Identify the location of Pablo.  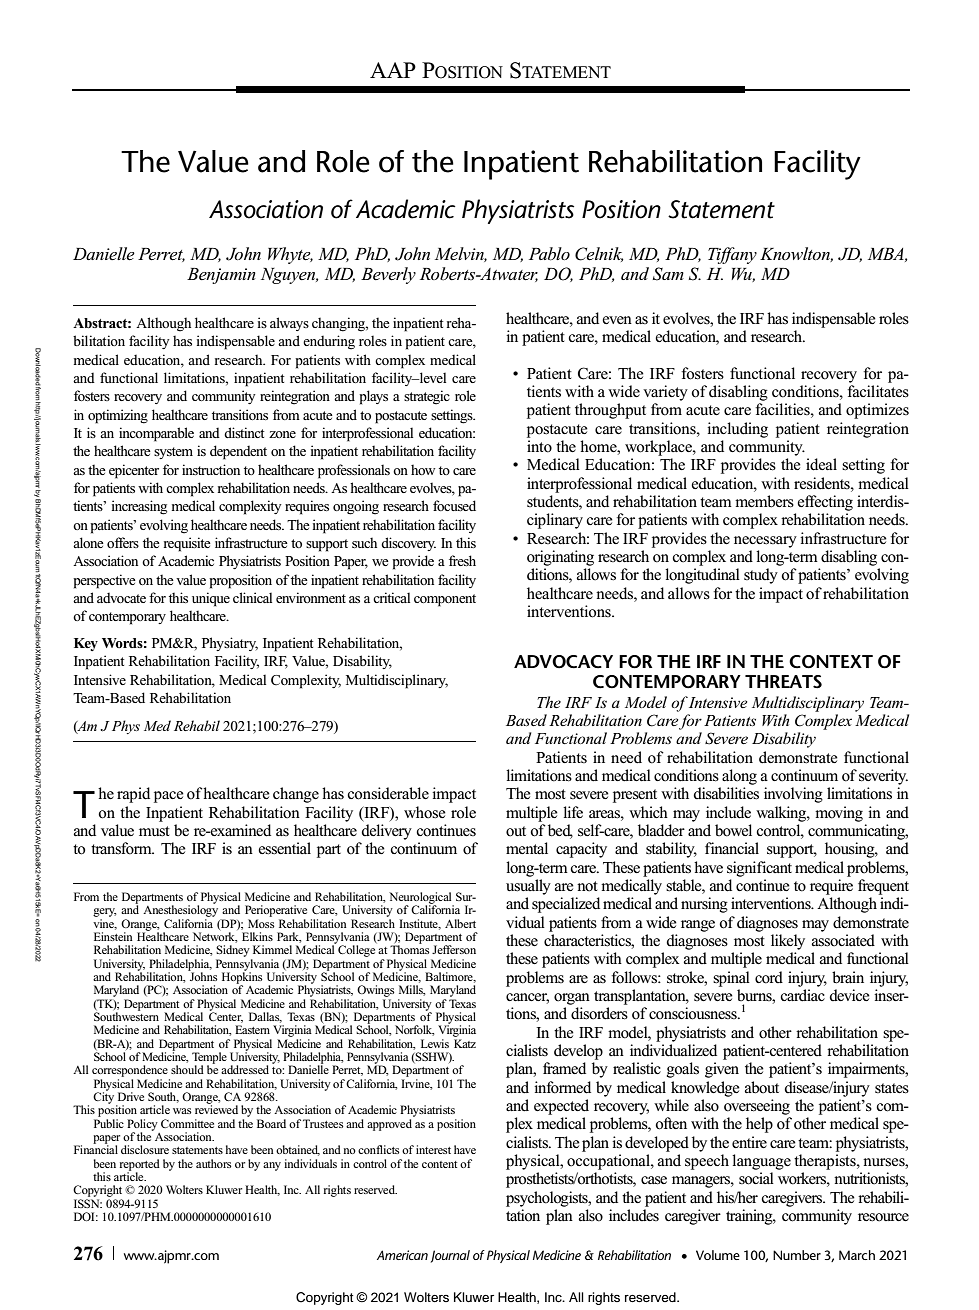
(549, 254).
